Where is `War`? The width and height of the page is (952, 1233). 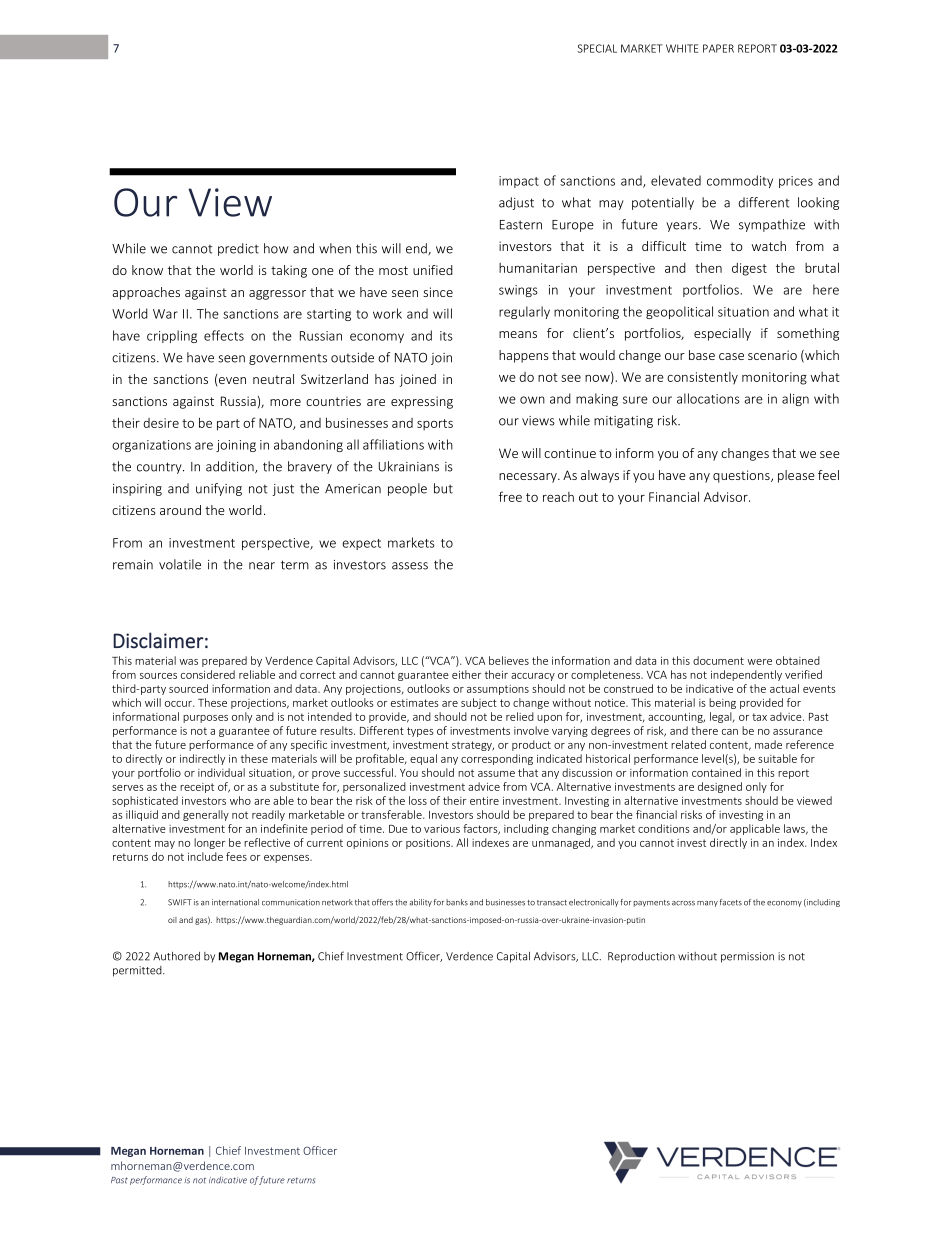 War is located at coordinates (165, 314).
